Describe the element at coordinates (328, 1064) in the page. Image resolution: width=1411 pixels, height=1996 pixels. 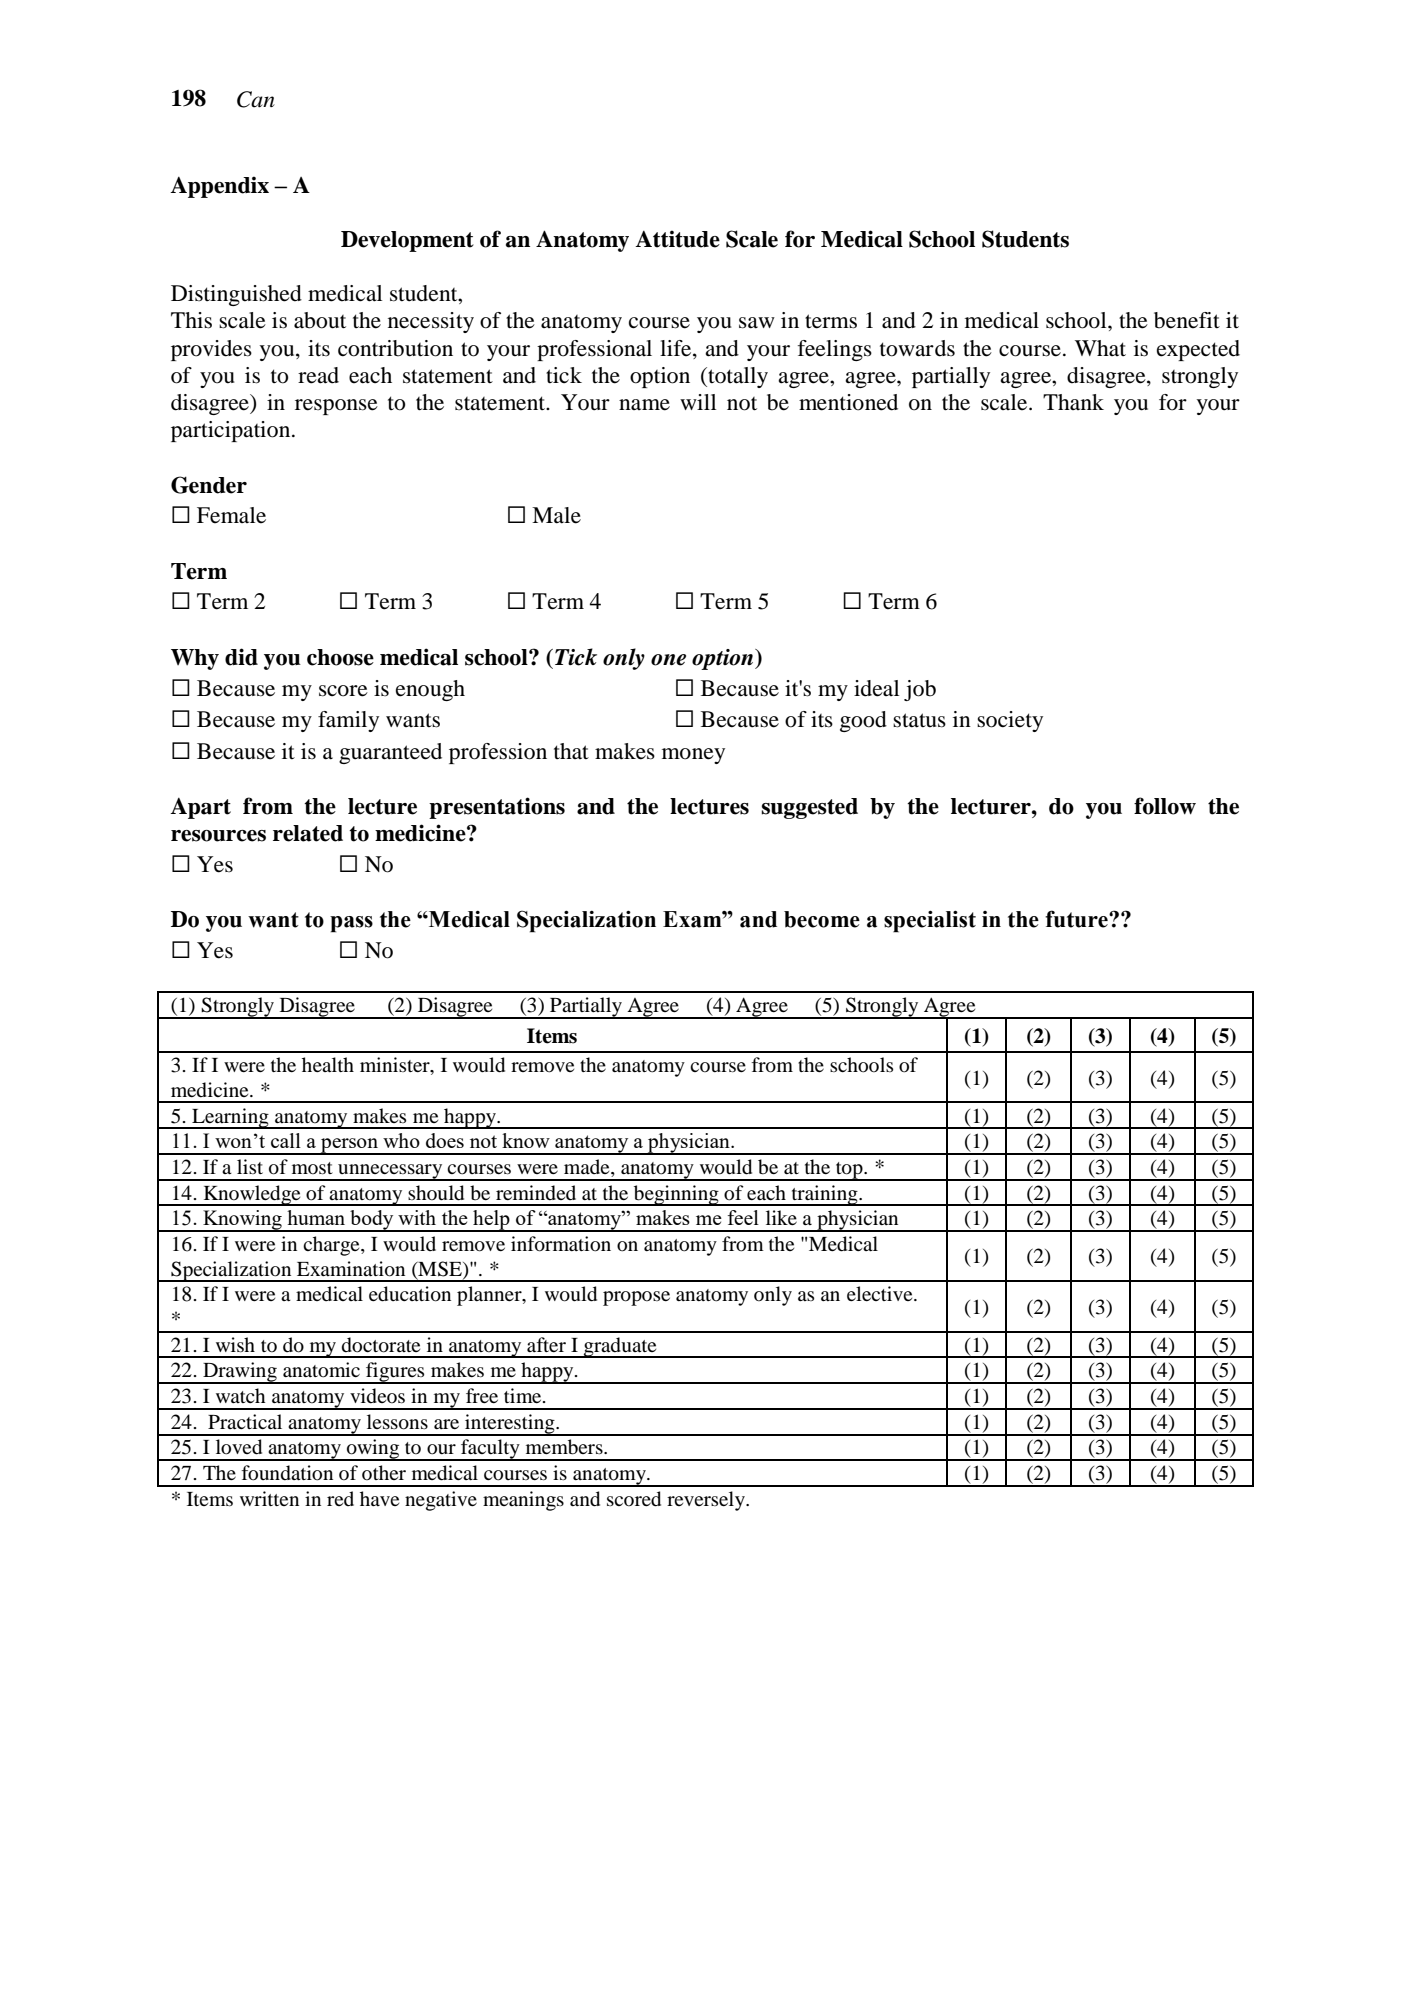
I see `health` at that location.
